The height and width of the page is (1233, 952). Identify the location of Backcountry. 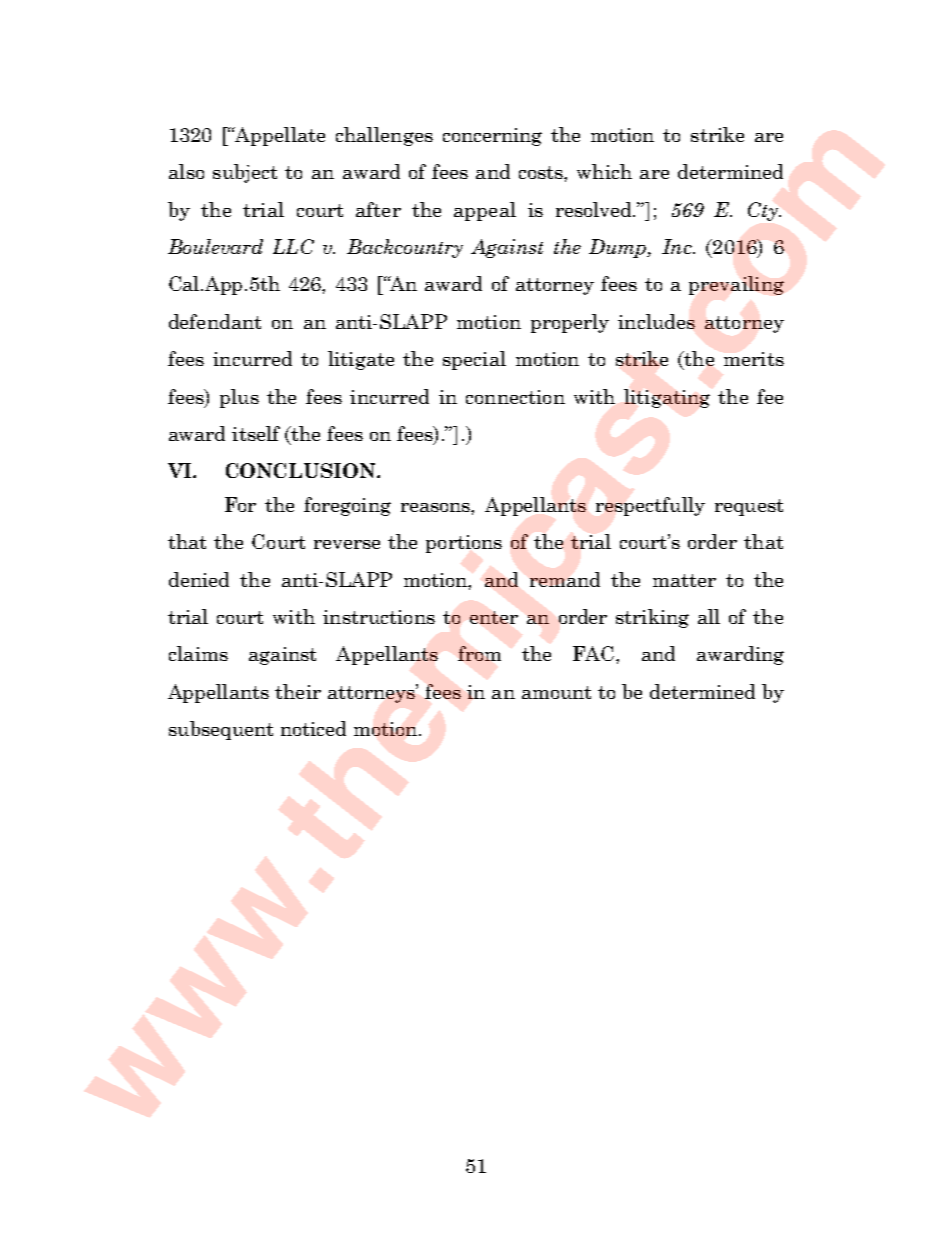
(405, 248).
